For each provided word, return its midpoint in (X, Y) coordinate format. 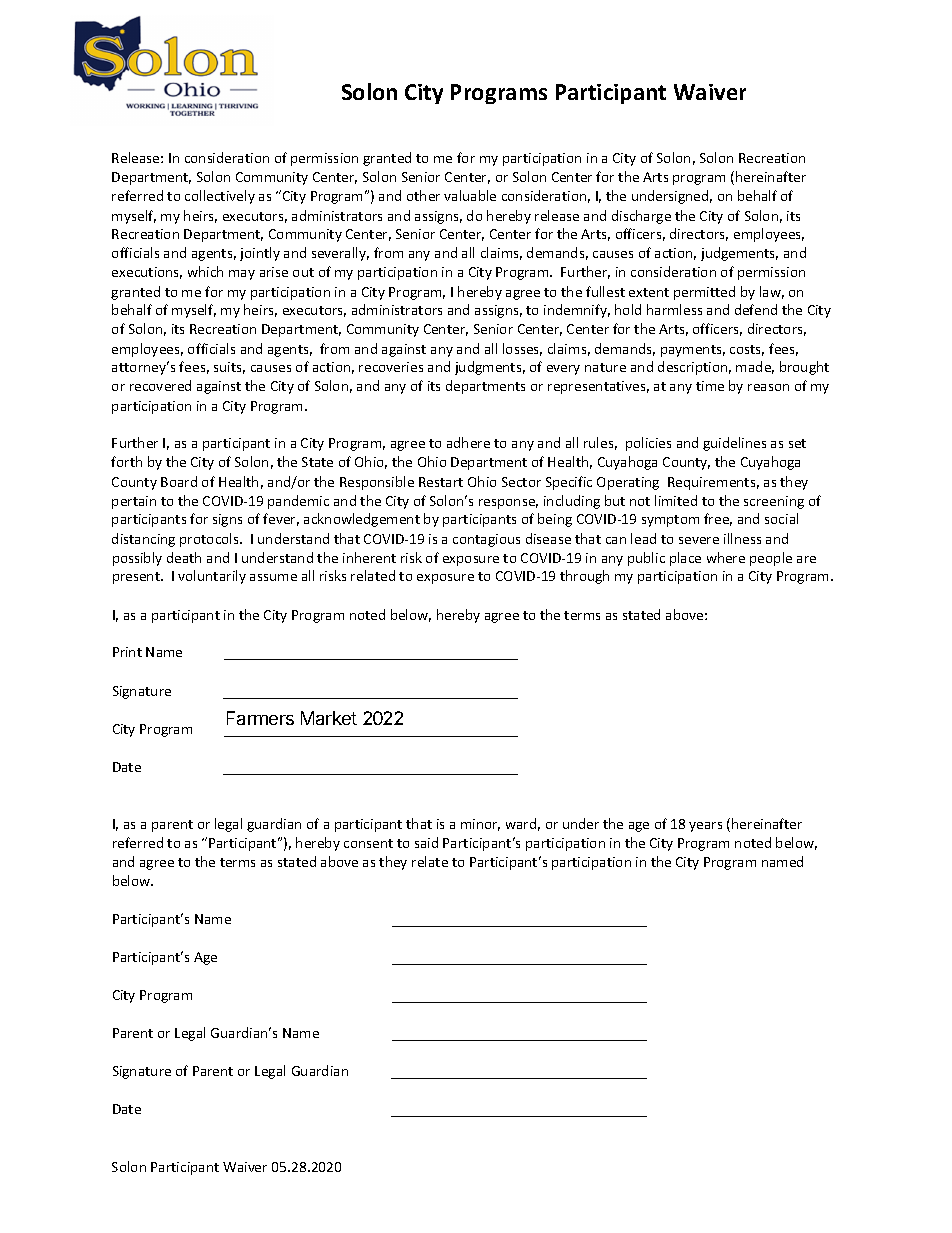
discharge (641, 217)
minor (480, 825)
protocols (210, 540)
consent (368, 843)
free (718, 519)
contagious (486, 540)
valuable (470, 195)
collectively (220, 197)
